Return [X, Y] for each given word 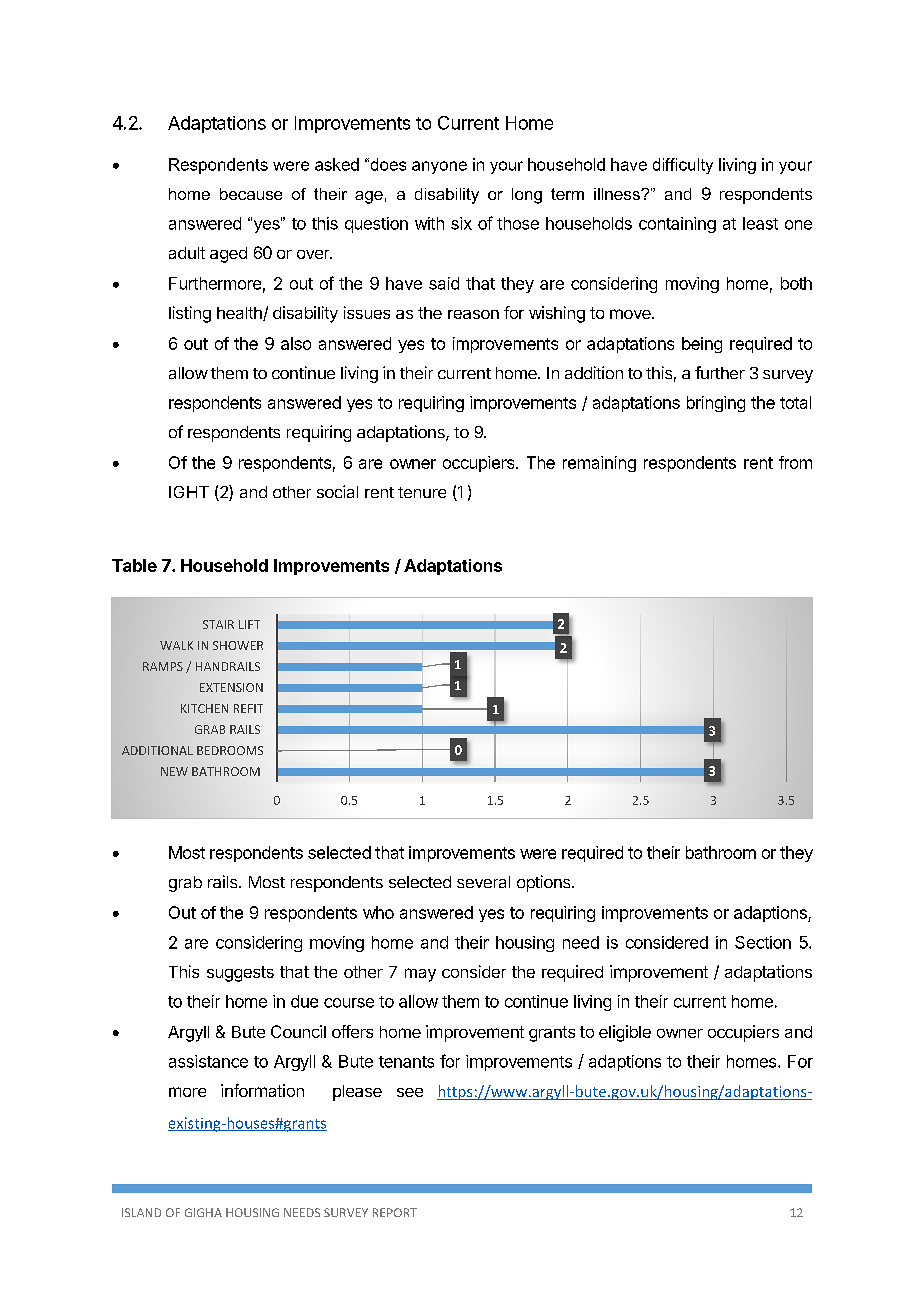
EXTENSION [231, 687]
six [461, 223]
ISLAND [141, 1212]
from [795, 462]
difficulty [683, 166]
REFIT [248, 708]
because [251, 194]
